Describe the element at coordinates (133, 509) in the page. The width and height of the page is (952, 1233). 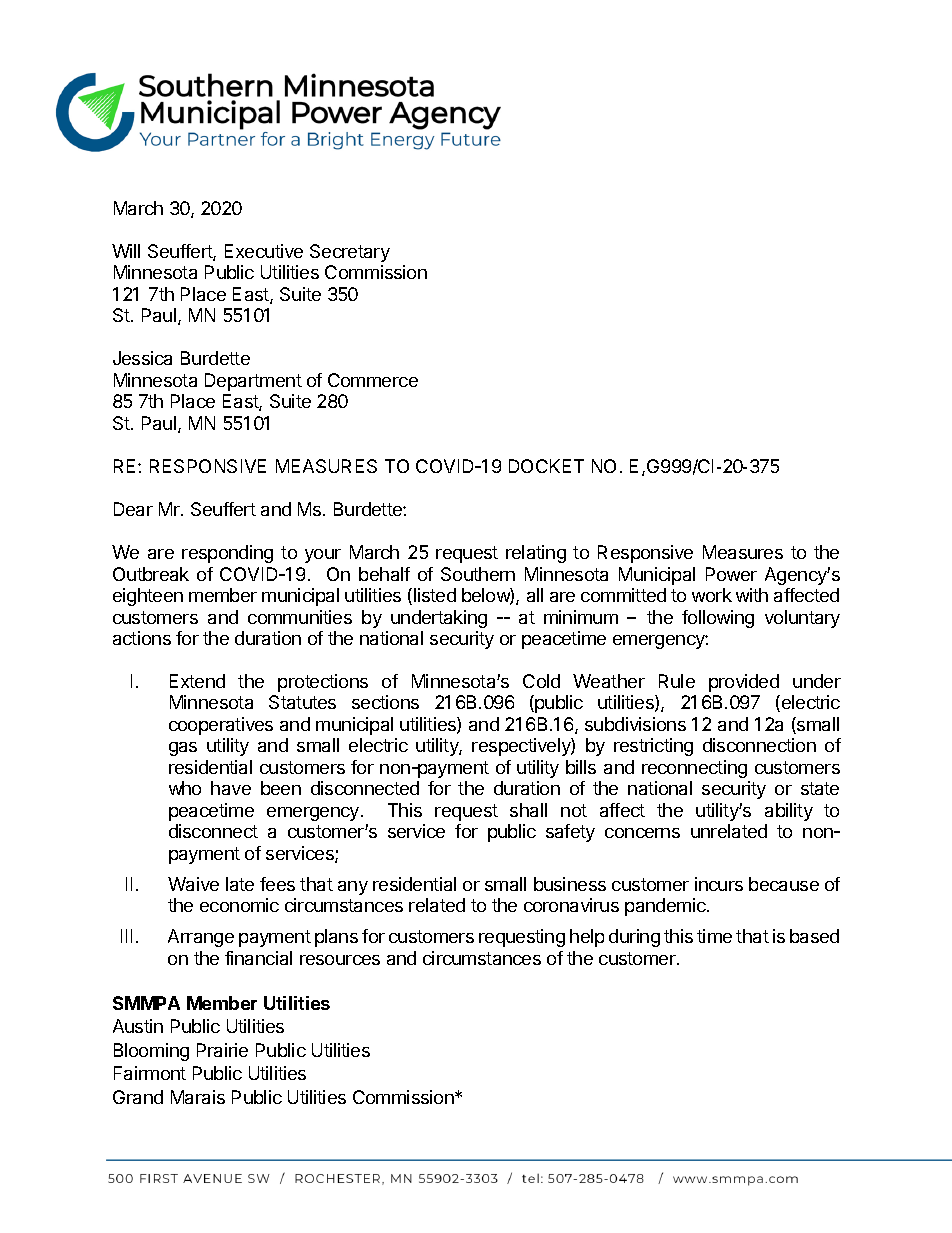
I see `Dear` at that location.
